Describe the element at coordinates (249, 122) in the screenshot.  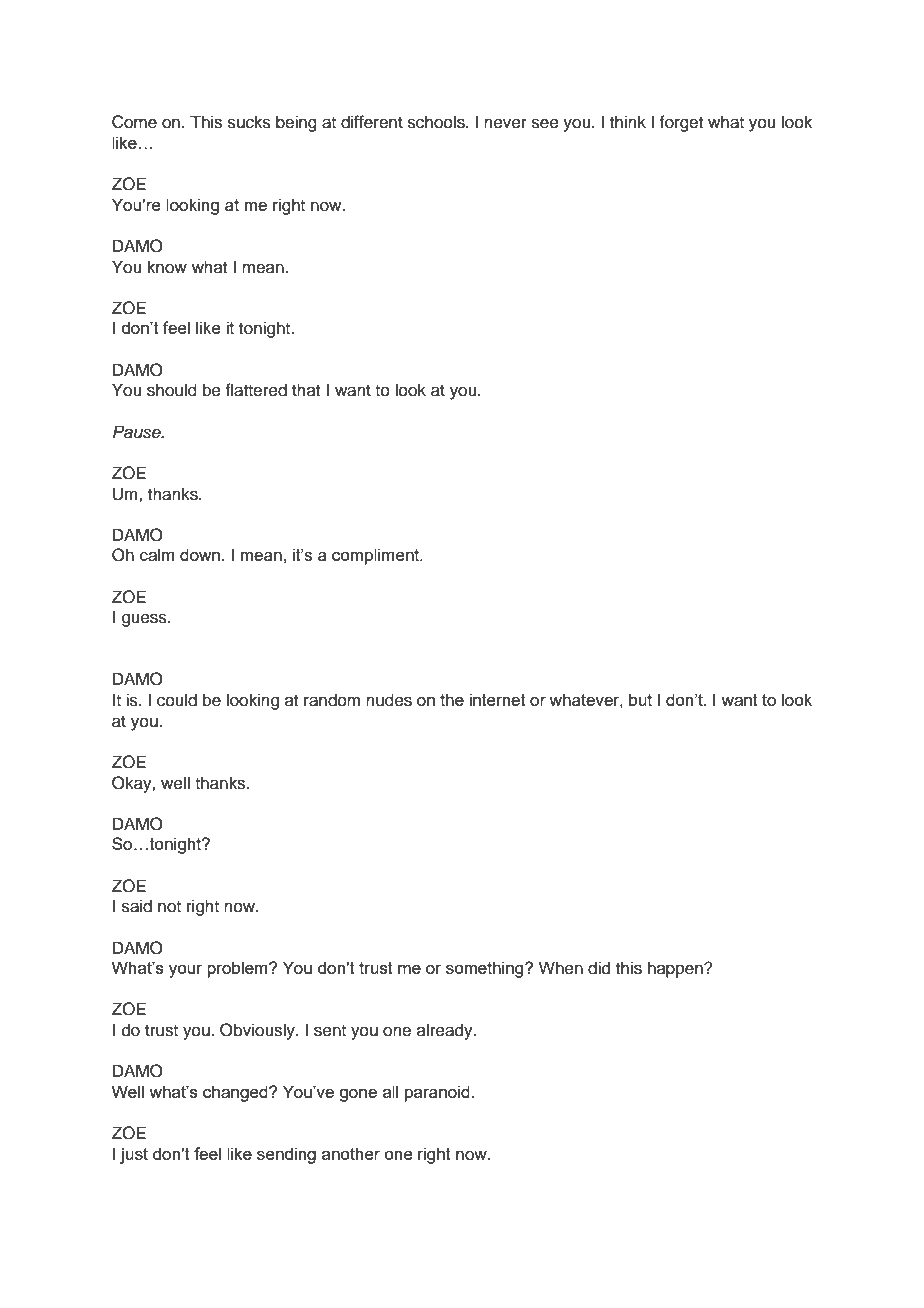
I see `sucks` at that location.
